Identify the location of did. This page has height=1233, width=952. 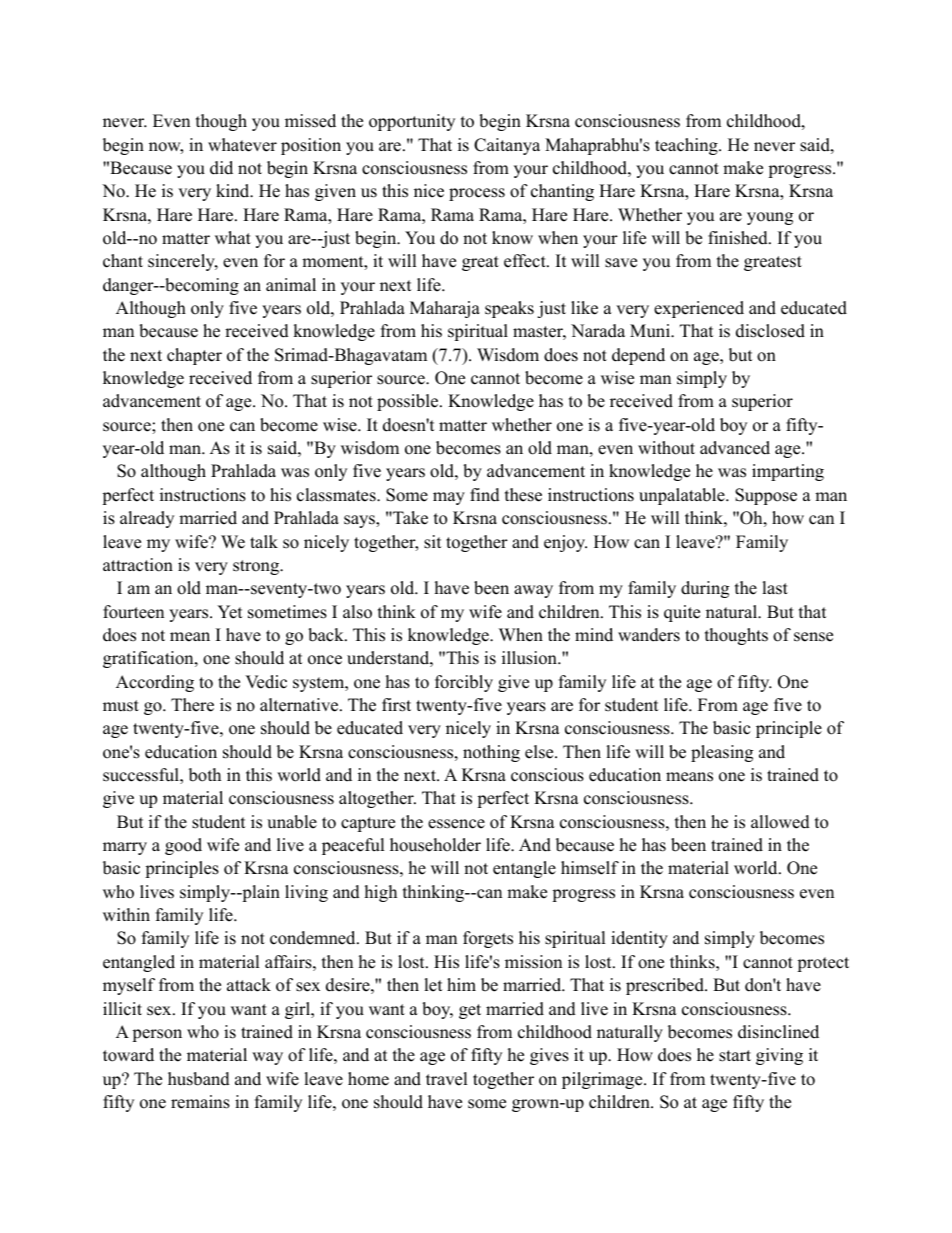
(221, 168).
